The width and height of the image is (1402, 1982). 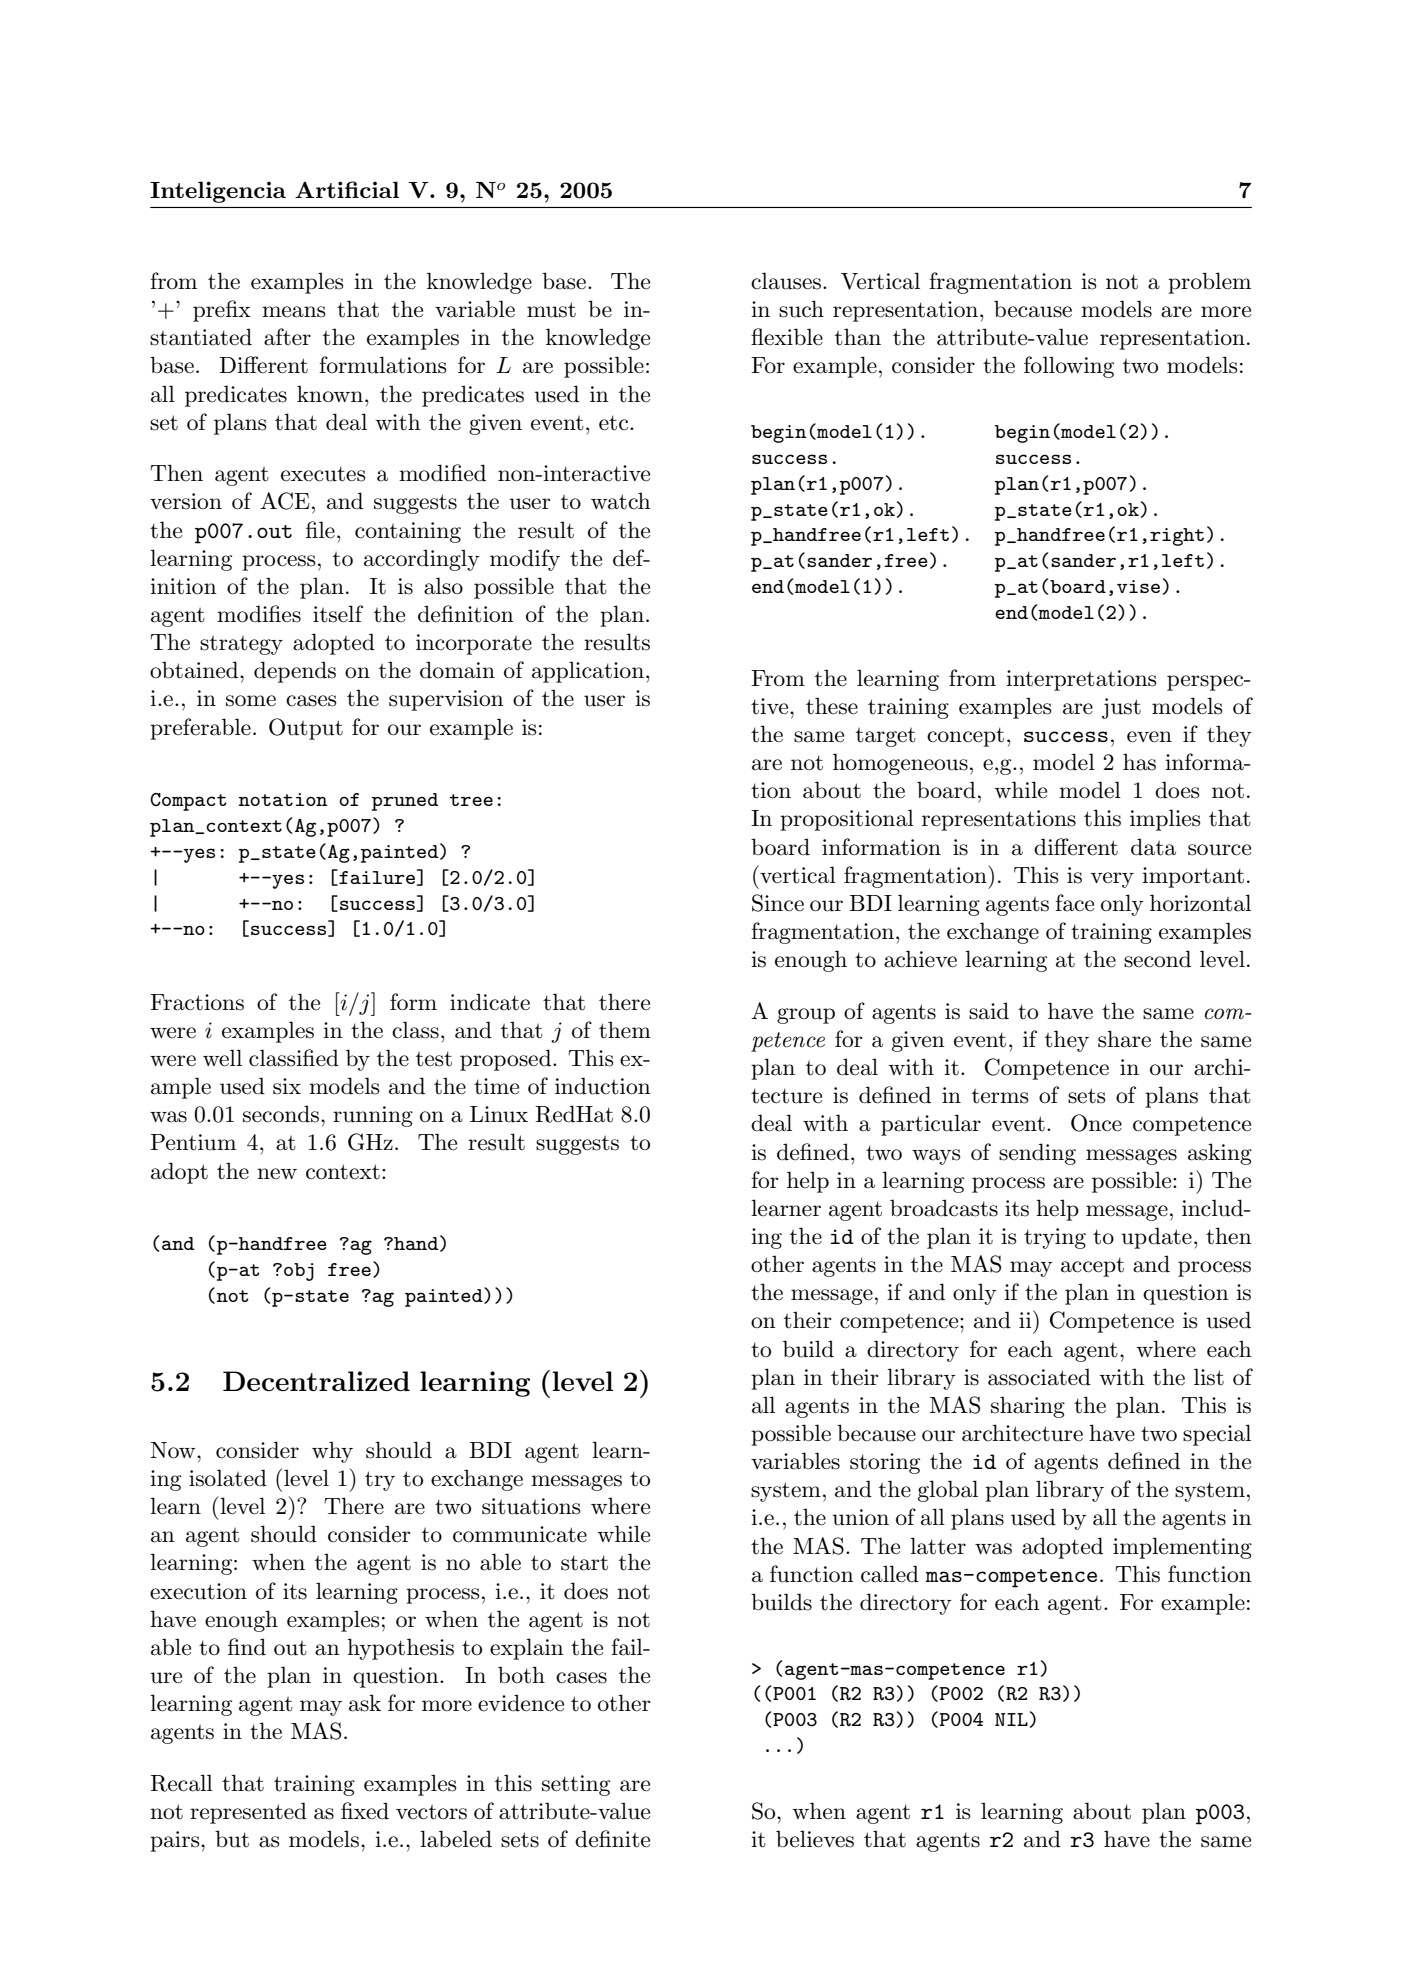 I want to click on definite, so click(x=612, y=1839).
